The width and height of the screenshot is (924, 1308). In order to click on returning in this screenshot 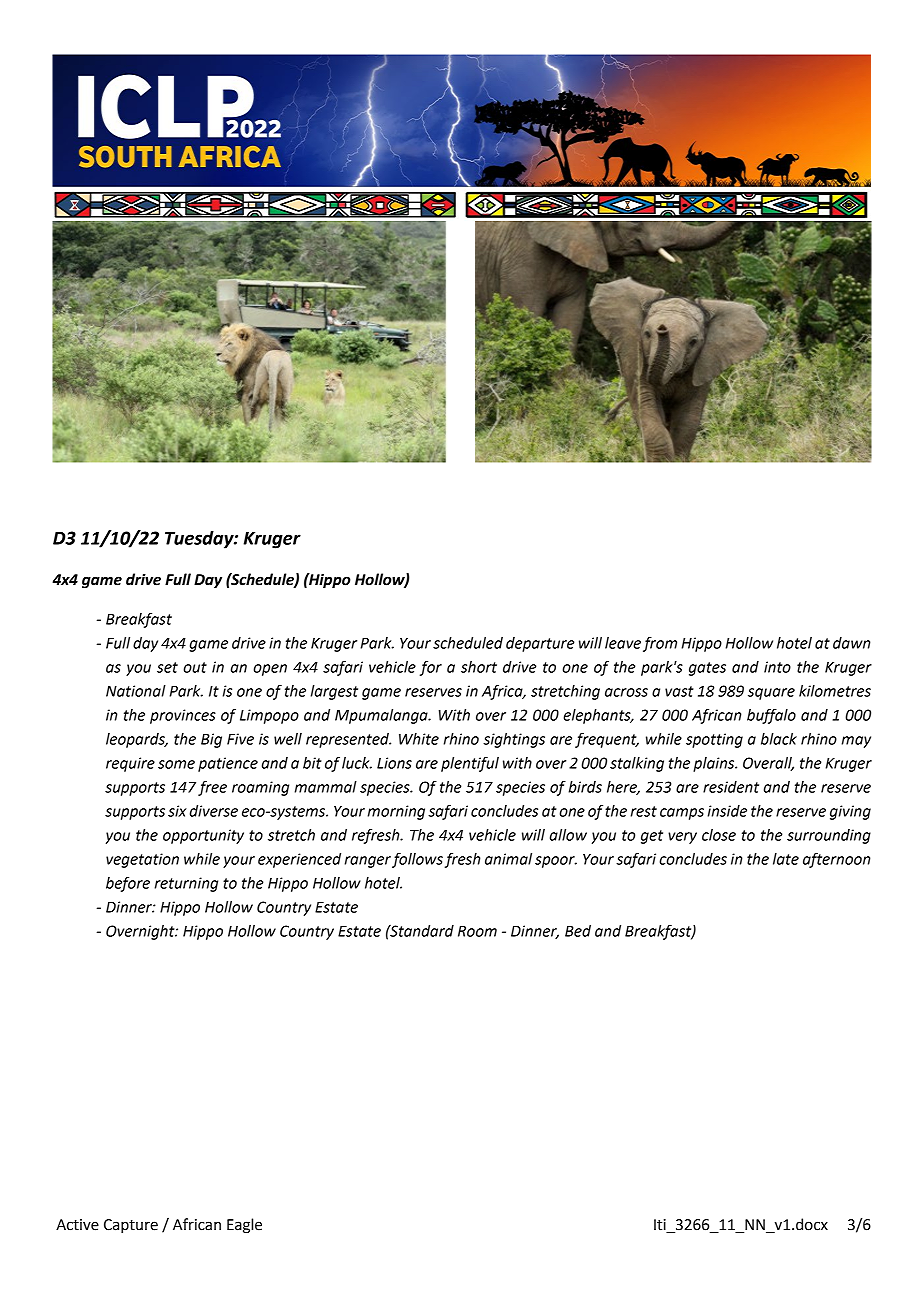, I will do `click(186, 884)`.
